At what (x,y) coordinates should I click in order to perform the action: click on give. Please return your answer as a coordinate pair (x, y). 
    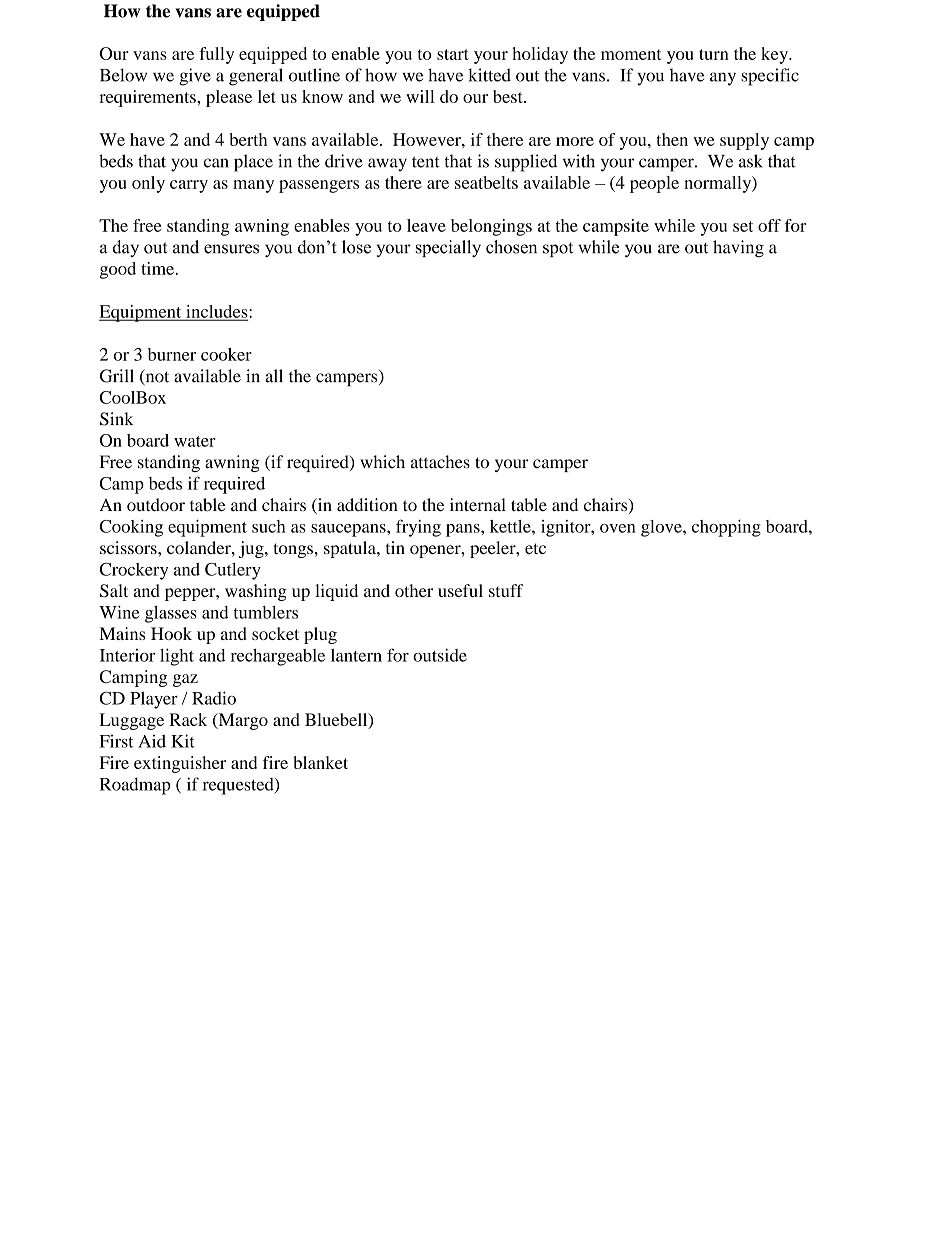
    Looking at the image, I should click on (195, 77).
